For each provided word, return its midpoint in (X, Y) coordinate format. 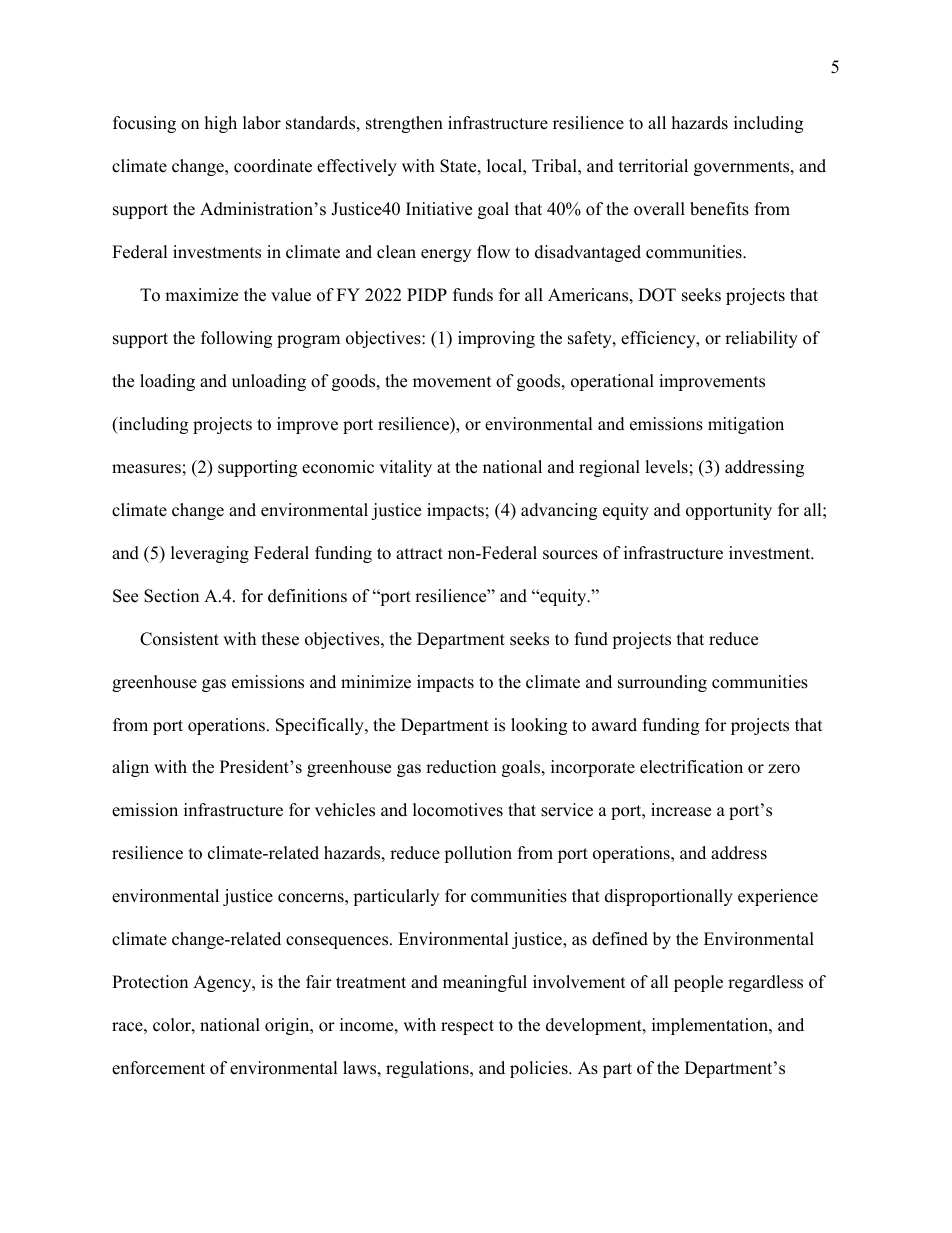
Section (171, 596)
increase (681, 810)
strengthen (404, 124)
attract (419, 554)
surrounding (662, 683)
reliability (761, 339)
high (221, 124)
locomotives (458, 810)
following (236, 339)
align (130, 768)
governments (743, 168)
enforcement (158, 1068)
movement (452, 382)
